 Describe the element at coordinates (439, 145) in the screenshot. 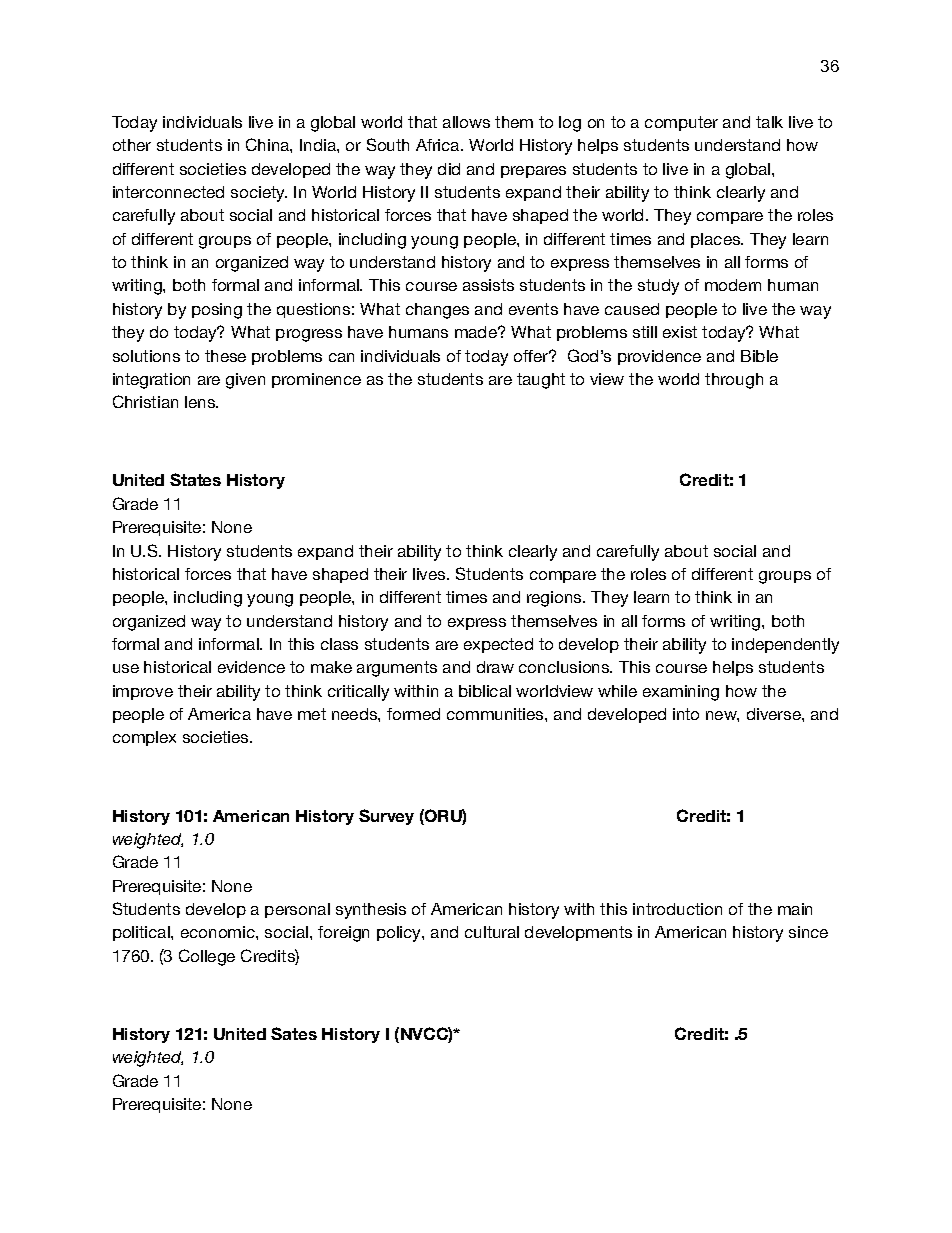

I see `Africa` at that location.
